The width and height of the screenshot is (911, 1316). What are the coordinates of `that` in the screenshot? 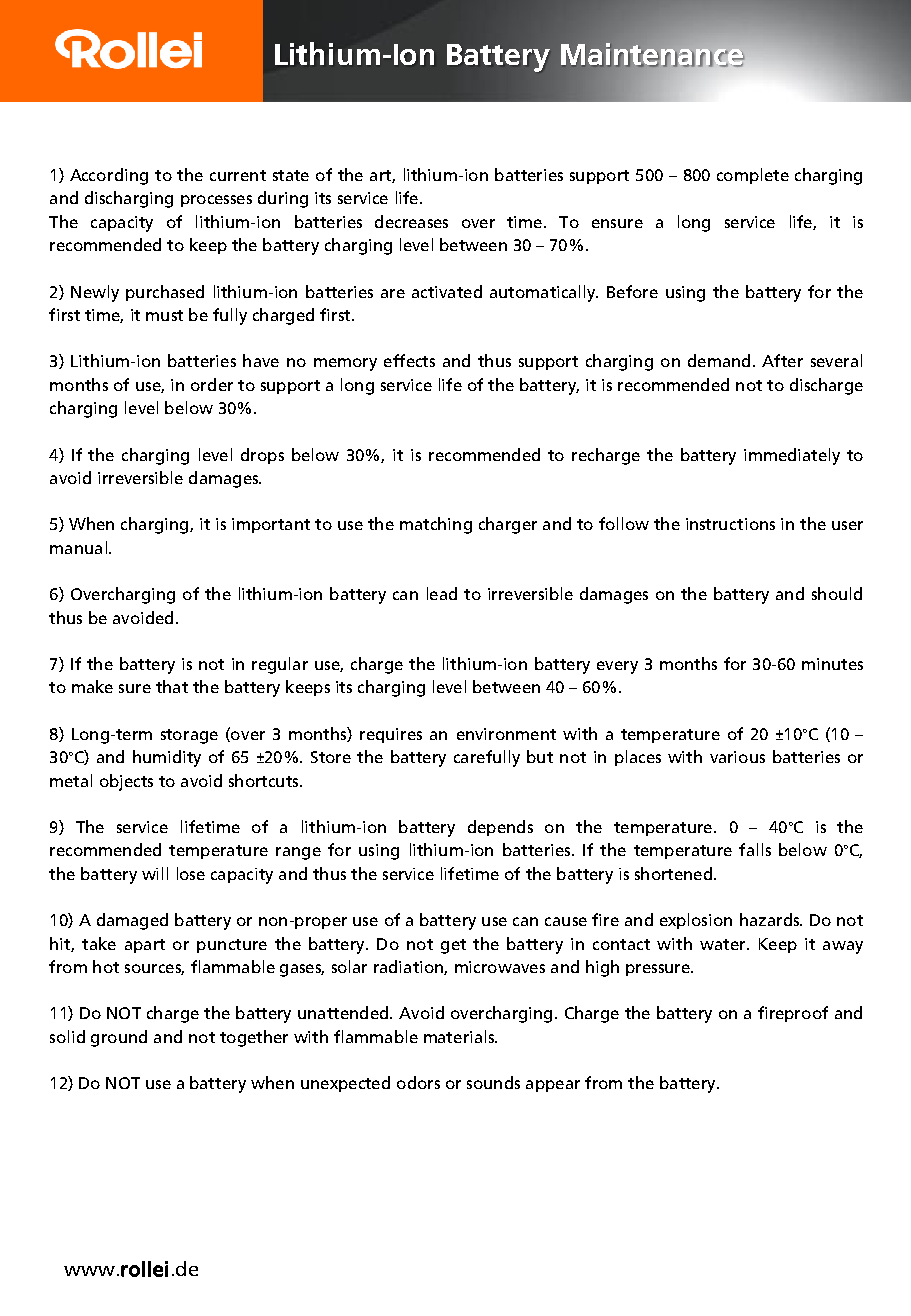 It's located at (172, 686).
